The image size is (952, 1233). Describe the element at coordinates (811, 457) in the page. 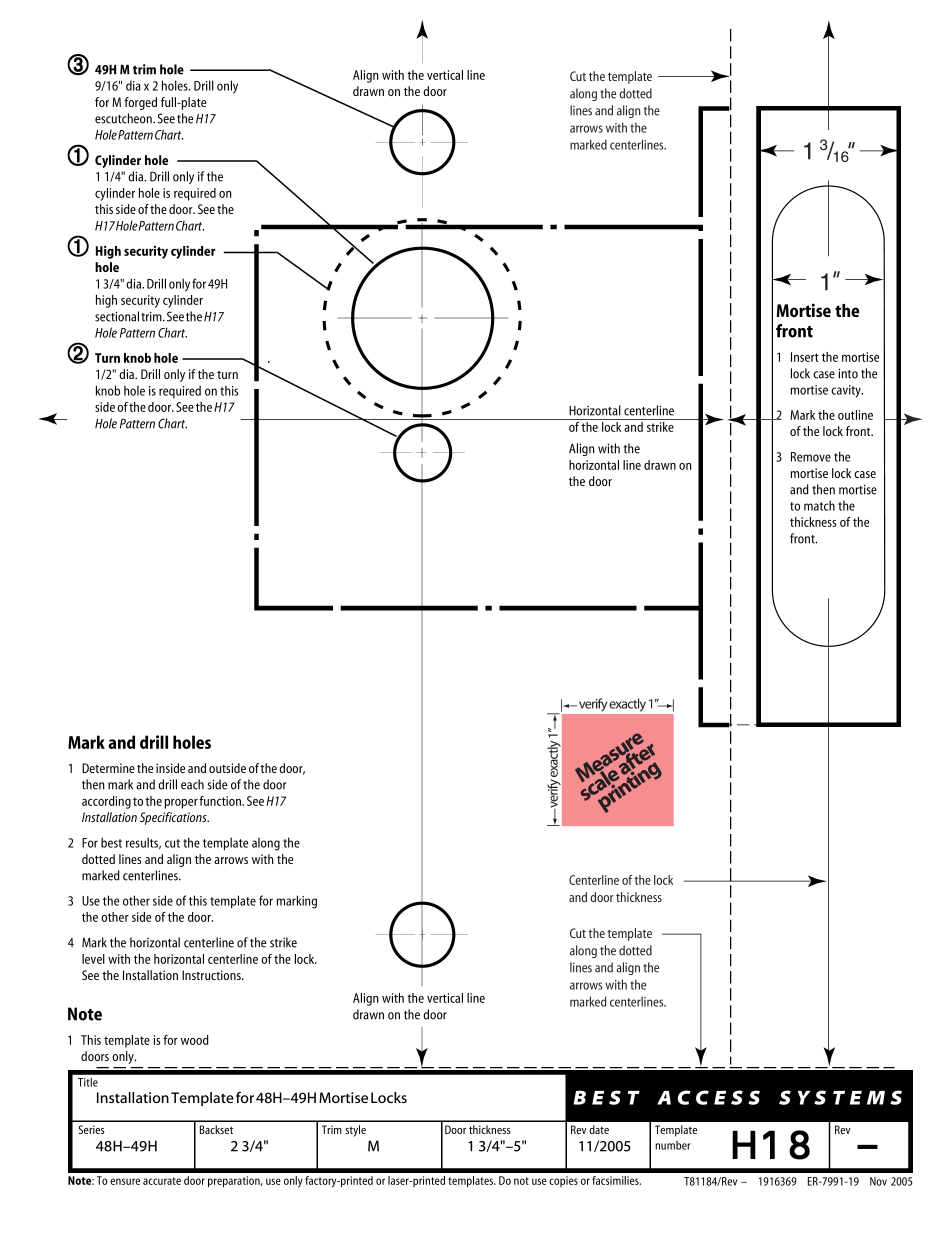

I see `Remove` at that location.
